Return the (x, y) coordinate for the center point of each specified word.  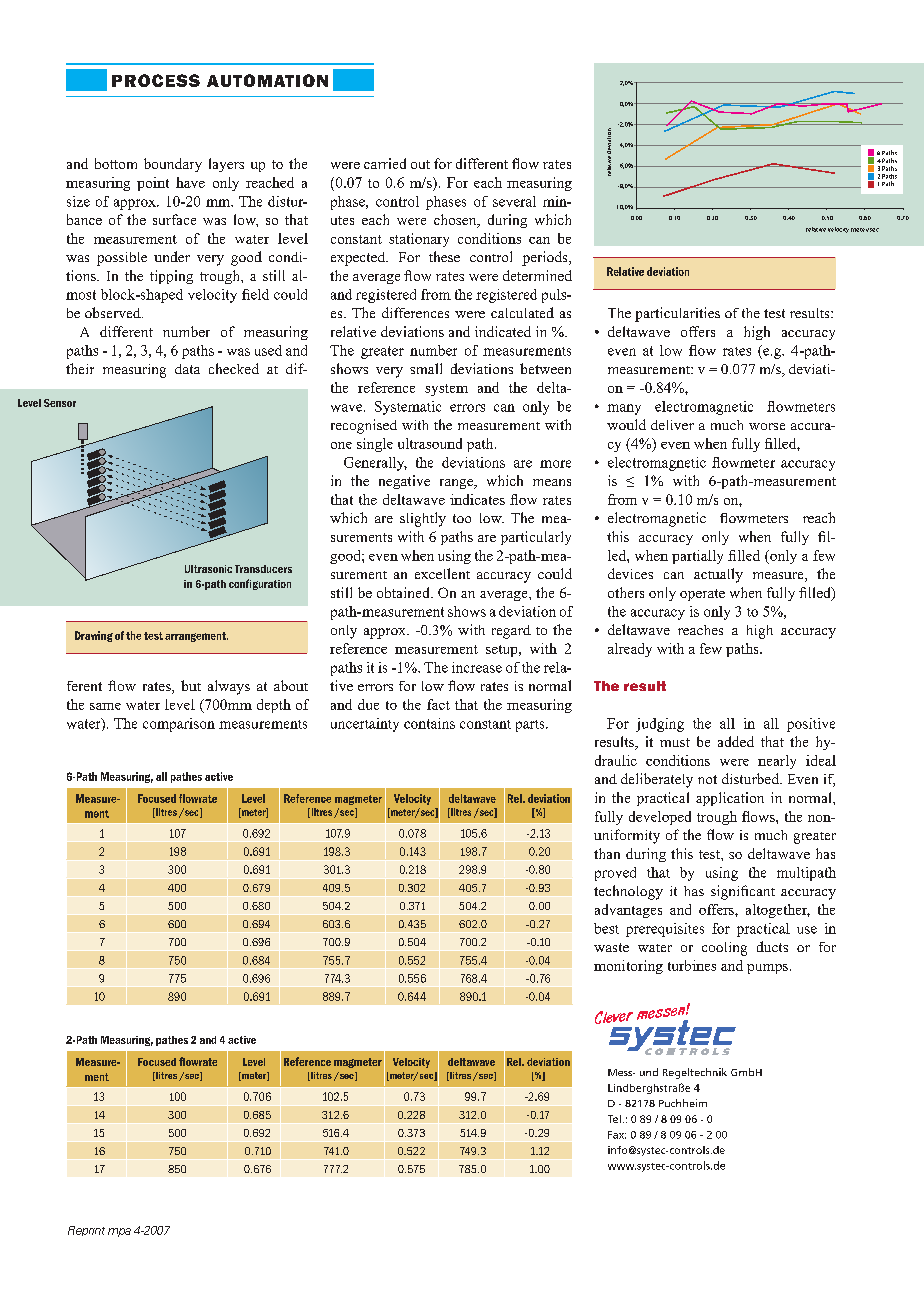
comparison (179, 725)
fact (438, 704)
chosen (456, 221)
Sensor (60, 403)
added (736, 741)
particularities (677, 314)
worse (767, 426)
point (153, 184)
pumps (767, 969)
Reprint (86, 1231)
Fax (617, 1135)
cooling (724, 949)
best (606, 928)
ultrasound (430, 443)
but (191, 685)
